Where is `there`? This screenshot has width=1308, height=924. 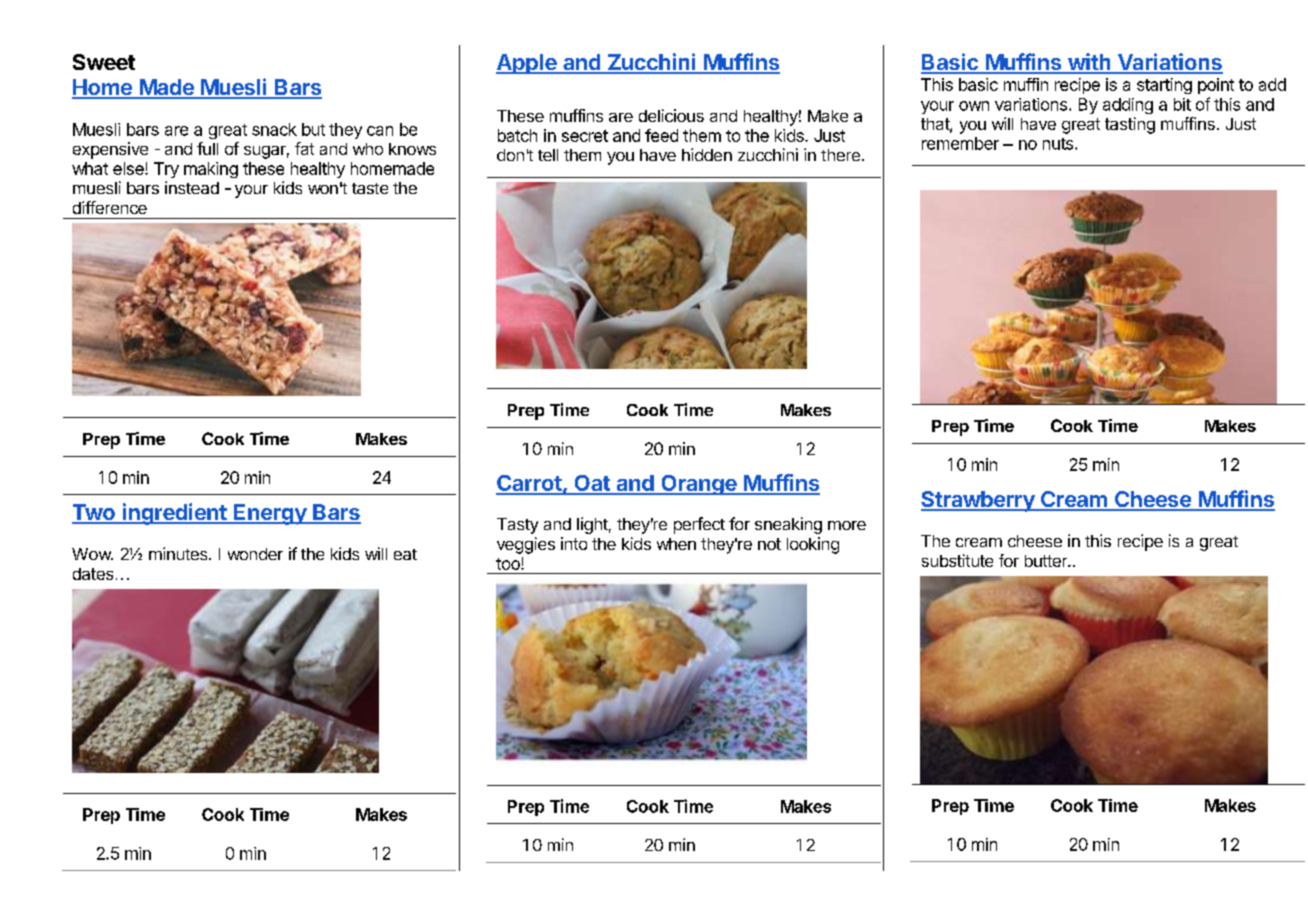
there is located at coordinates (840, 155).
